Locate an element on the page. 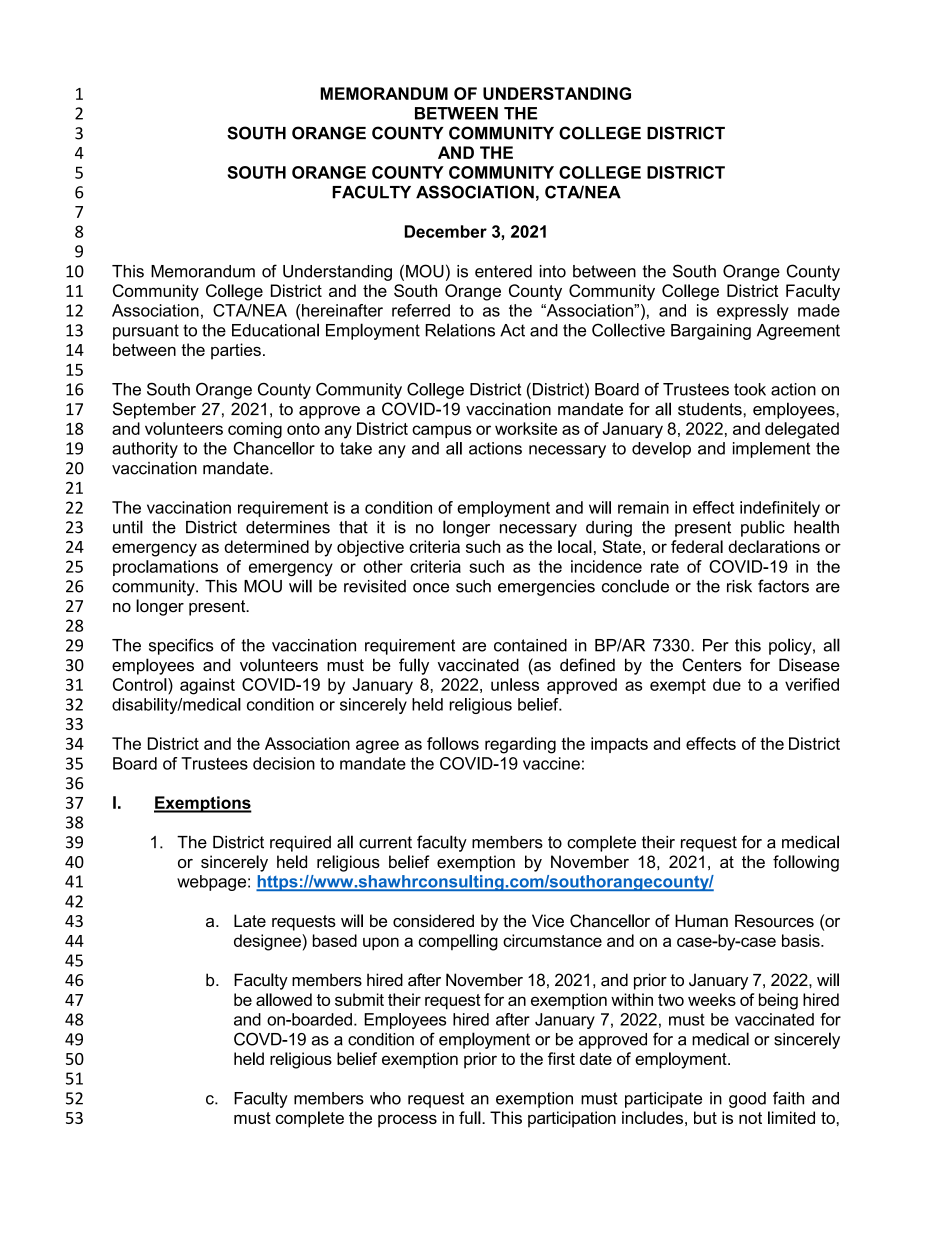 Image resolution: width=952 pixels, height=1233 pixels. against is located at coordinates (207, 686).
